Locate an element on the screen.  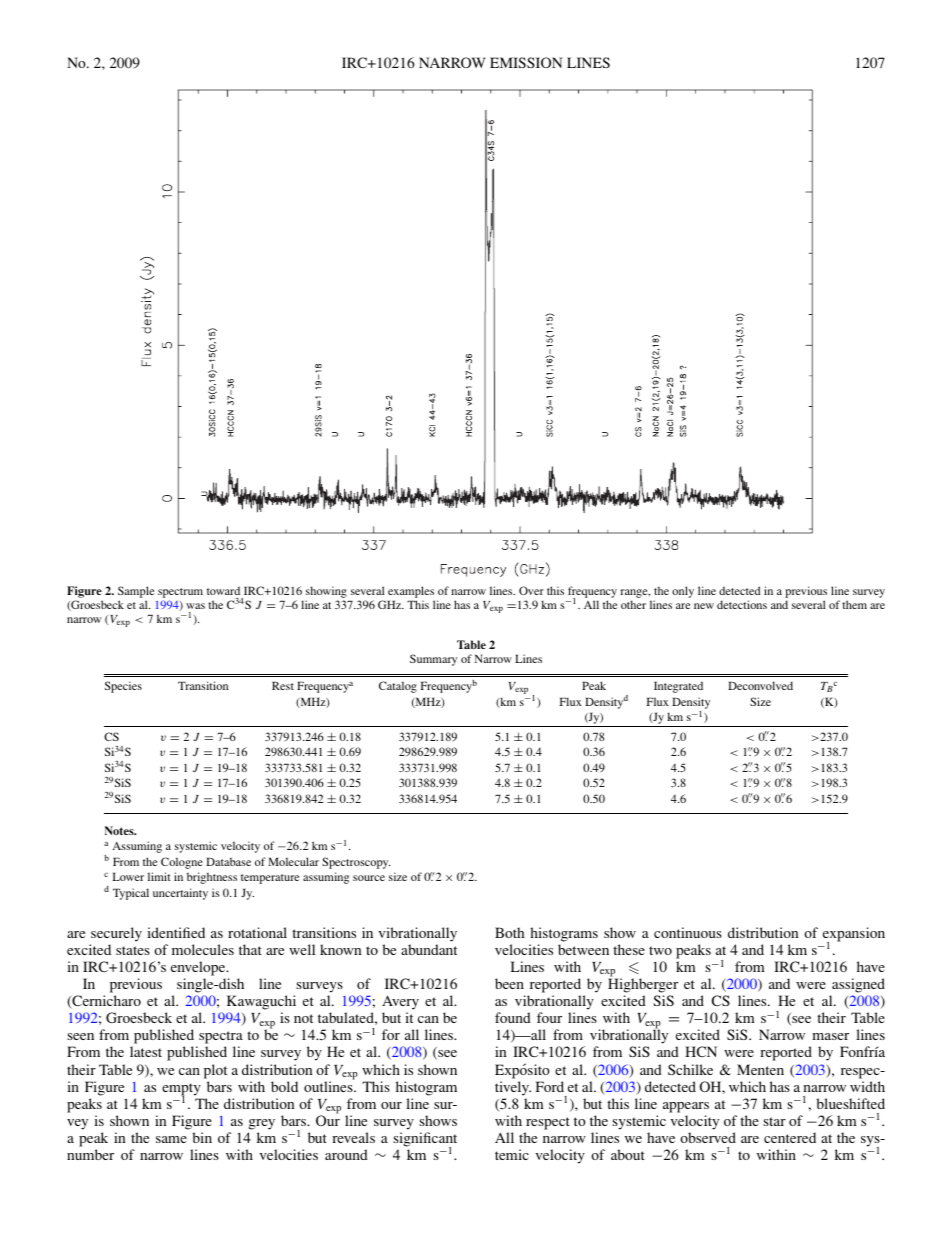
Over is located at coordinates (531, 590).
